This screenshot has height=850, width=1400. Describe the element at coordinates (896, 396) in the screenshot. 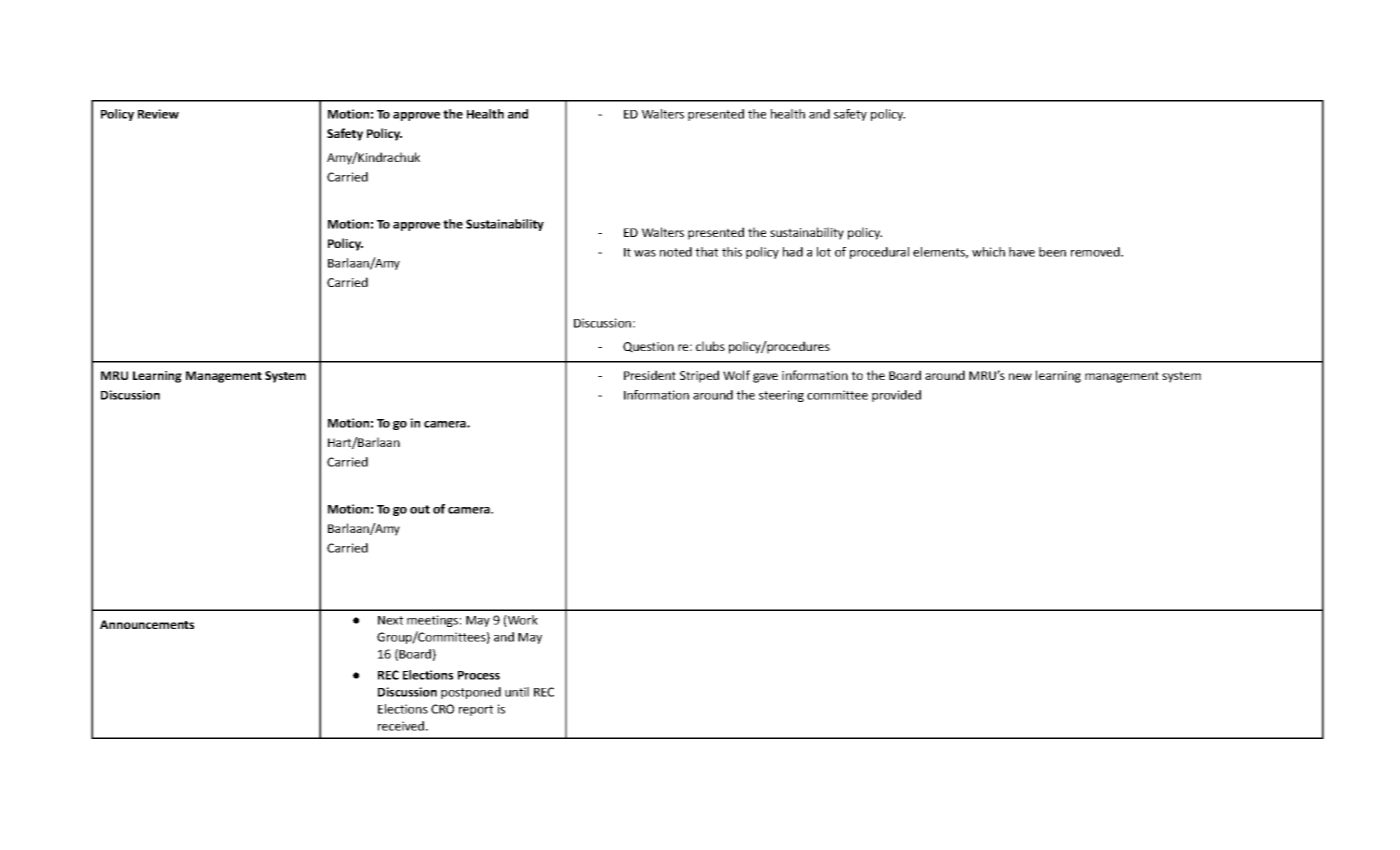

I see `provided` at that location.
